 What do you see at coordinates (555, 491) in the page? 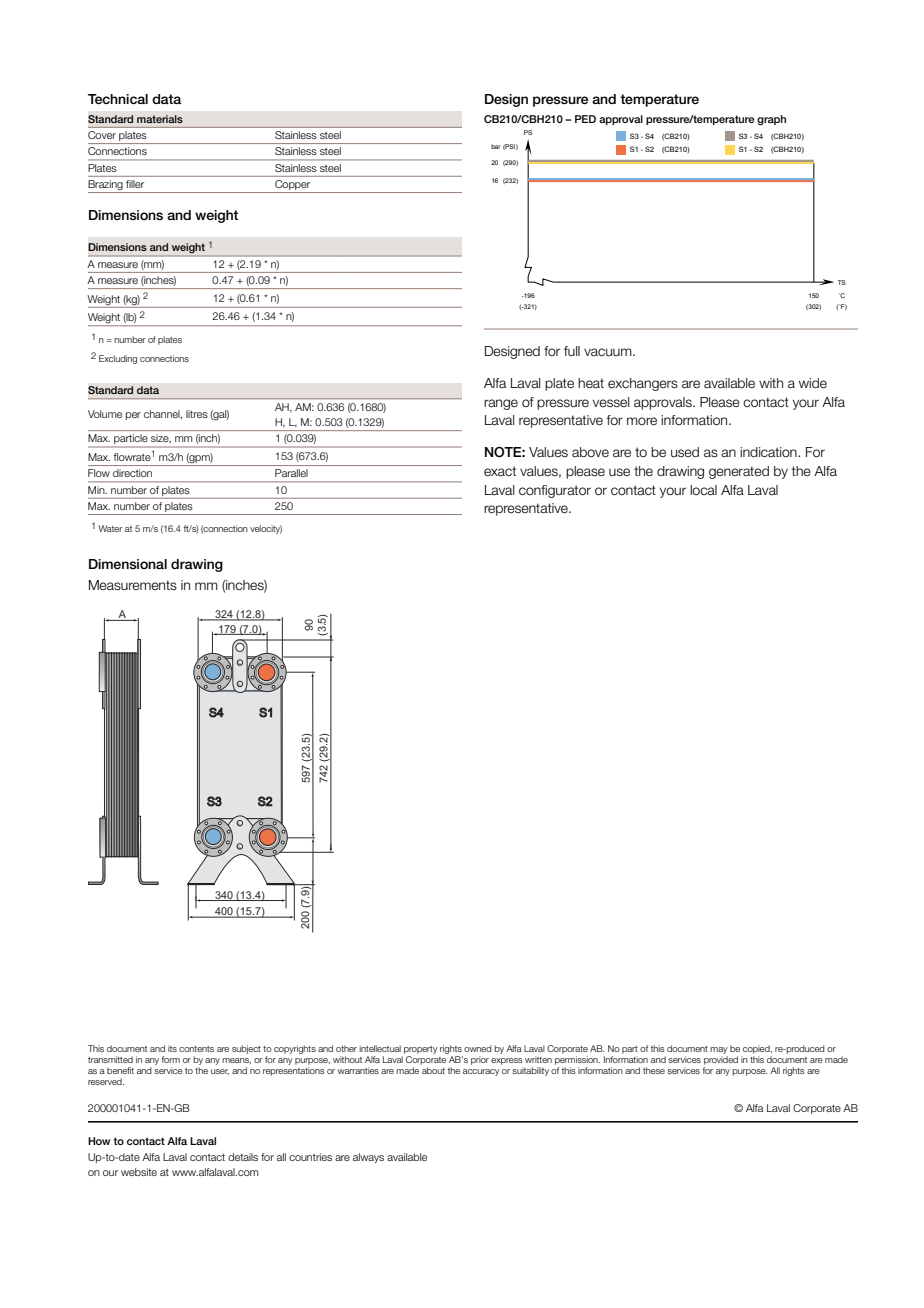
I see `configurator` at bounding box center [555, 491].
